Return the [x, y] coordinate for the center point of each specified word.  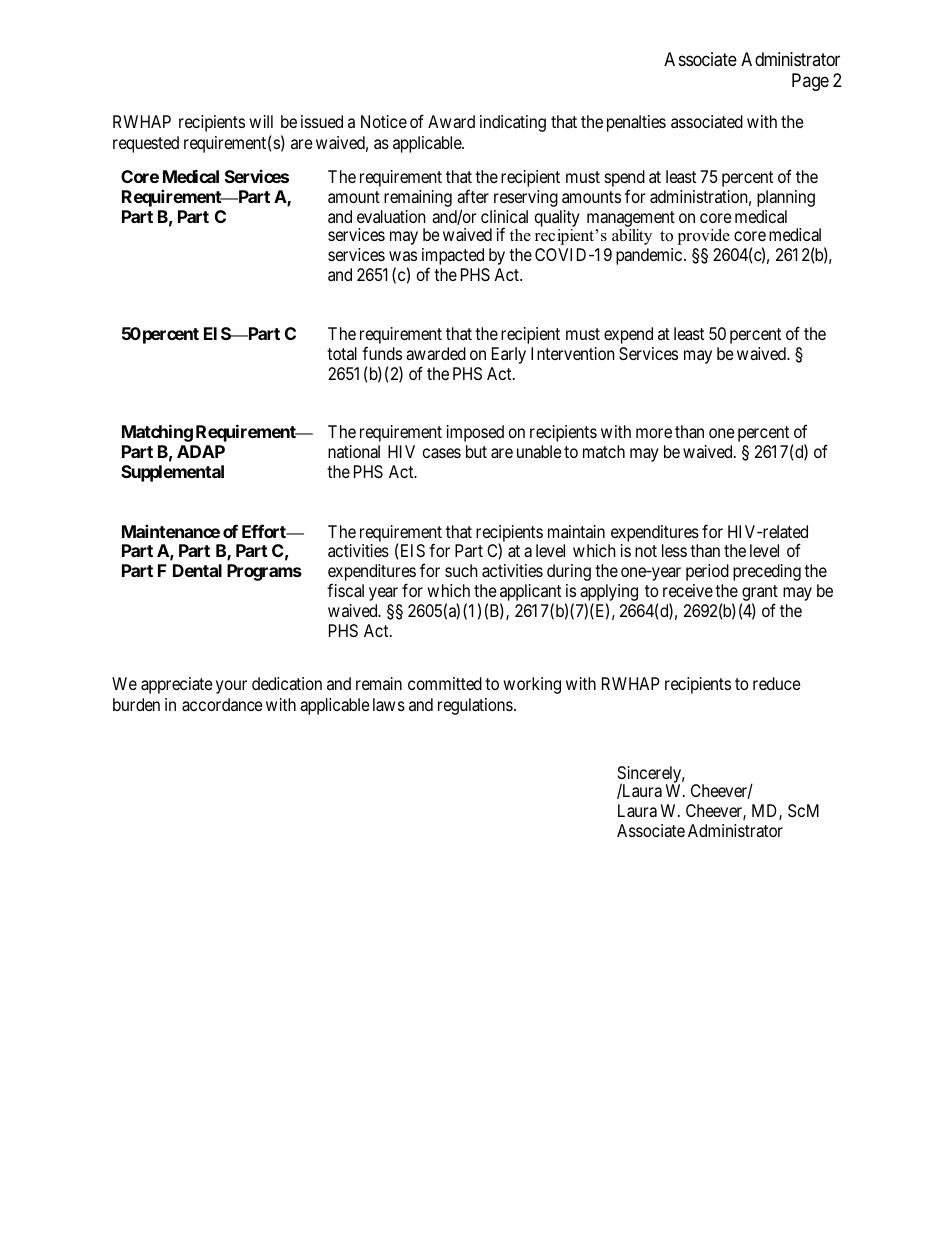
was [403, 256]
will [261, 121]
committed [445, 683]
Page [810, 82]
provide [703, 237]
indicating [513, 123]
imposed [475, 433]
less [674, 550]
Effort [265, 531]
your [231, 687]
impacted [453, 258]
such [461, 570]
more [654, 433]
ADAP [201, 451]
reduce [777, 683]
